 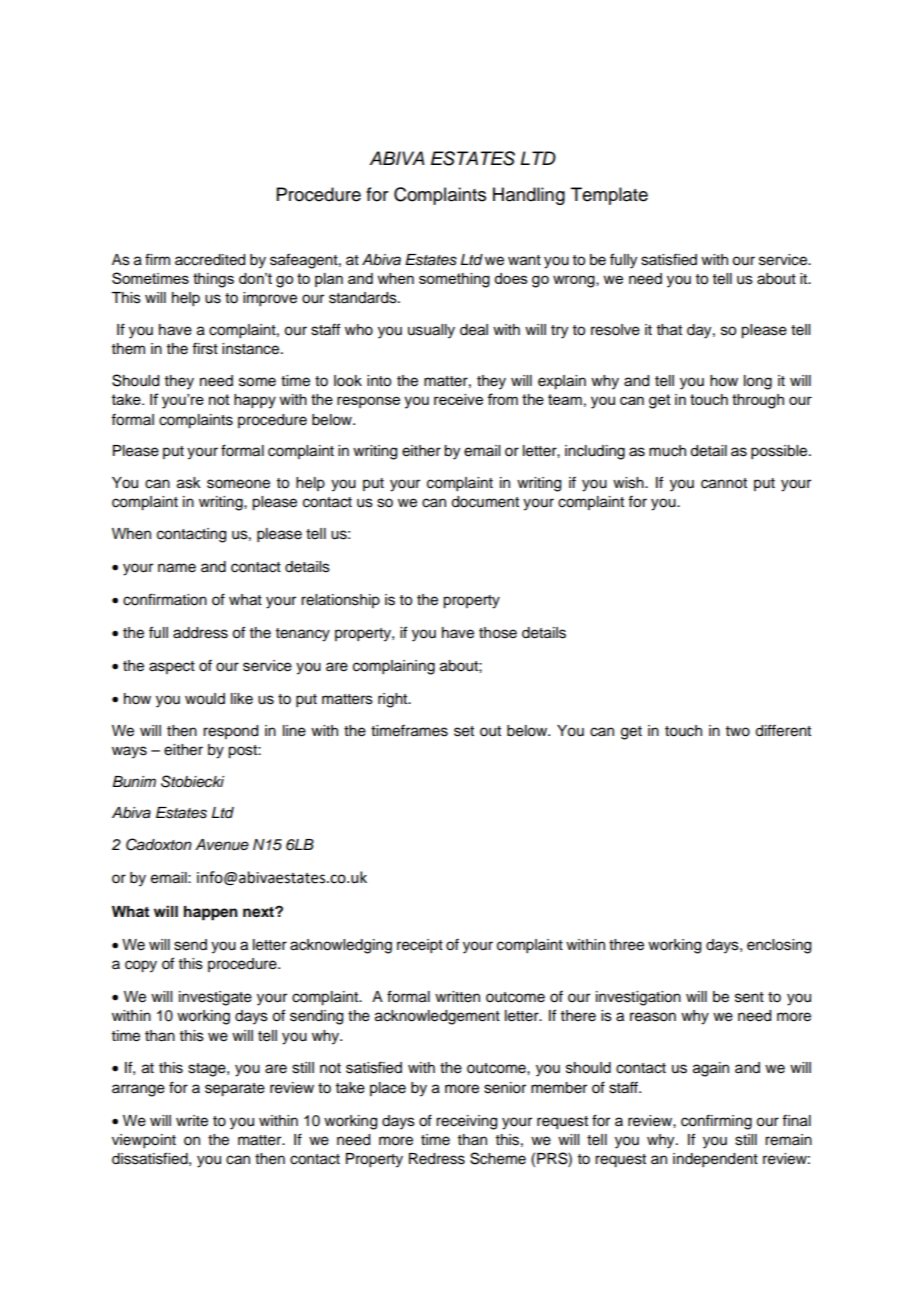 What do you see at coordinates (210, 260) in the image?
I see `accredited` at bounding box center [210, 260].
